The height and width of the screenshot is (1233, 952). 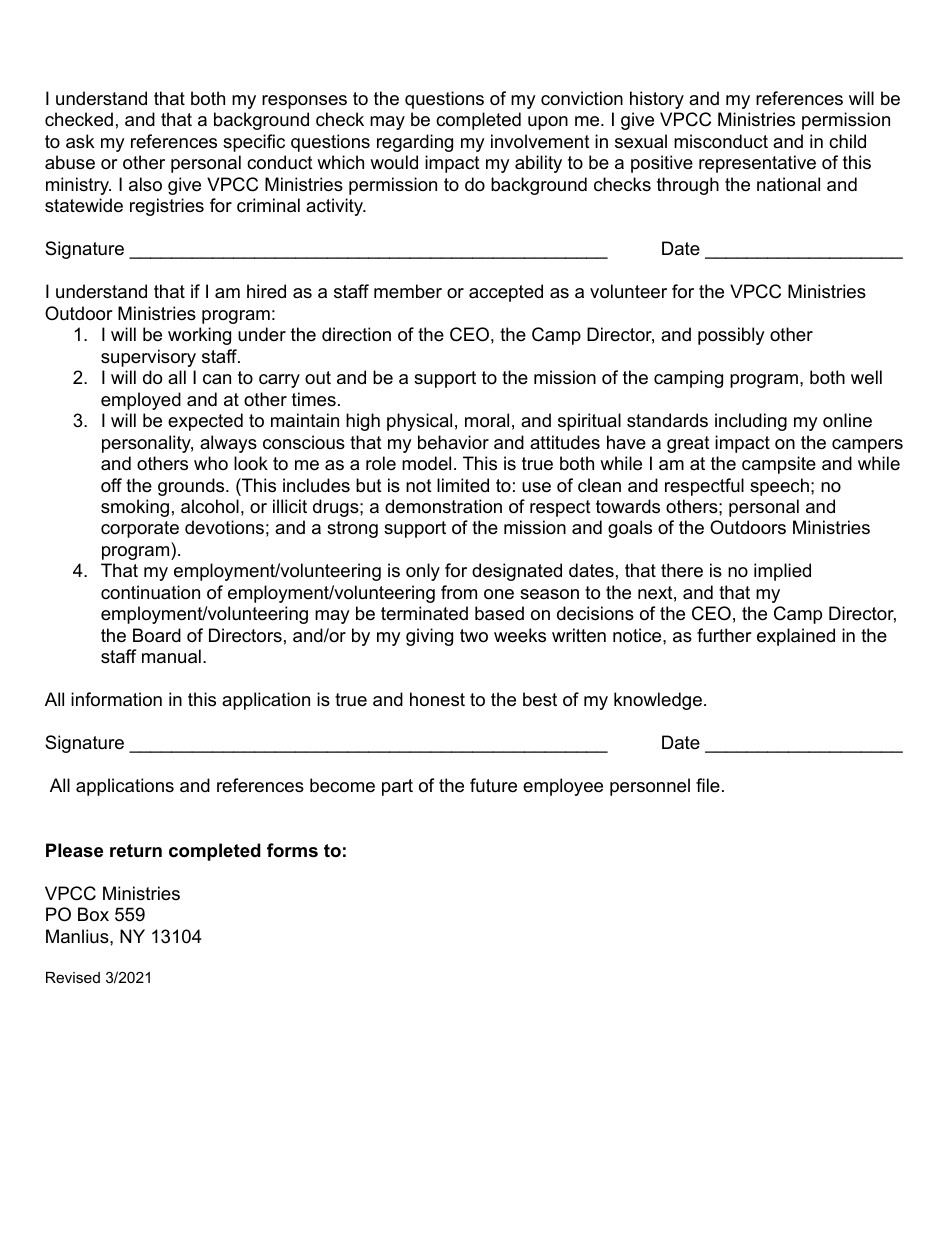 What do you see at coordinates (751, 422) in the screenshot?
I see `including` at bounding box center [751, 422].
